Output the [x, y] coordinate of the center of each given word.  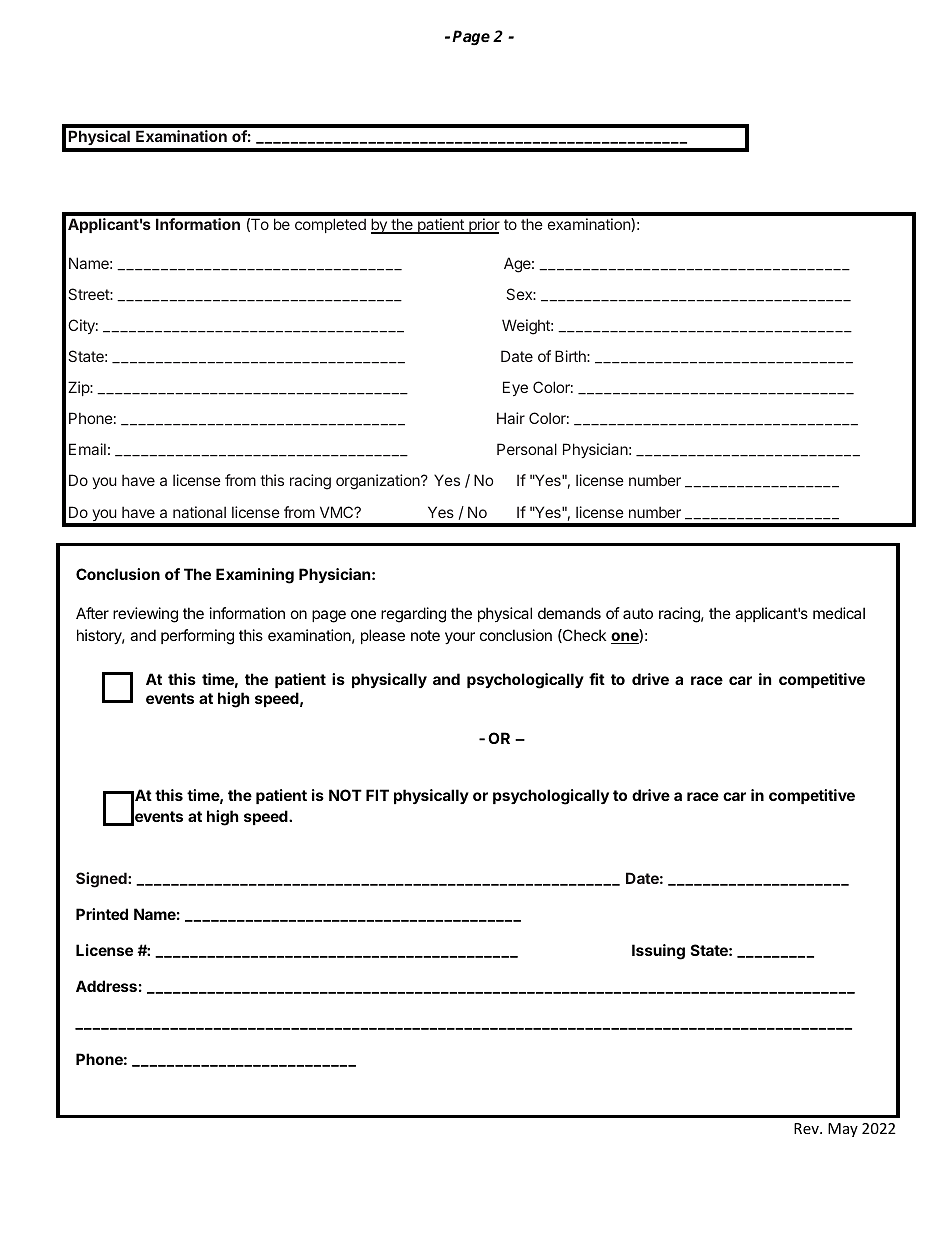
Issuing [658, 952]
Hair [511, 418]
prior [483, 226]
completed [330, 225]
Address [106, 986]
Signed [102, 880]
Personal [527, 449]
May [843, 1130]
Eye [515, 388]
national [199, 512]
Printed [102, 914]
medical [839, 613]
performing [197, 637]
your [460, 638]
